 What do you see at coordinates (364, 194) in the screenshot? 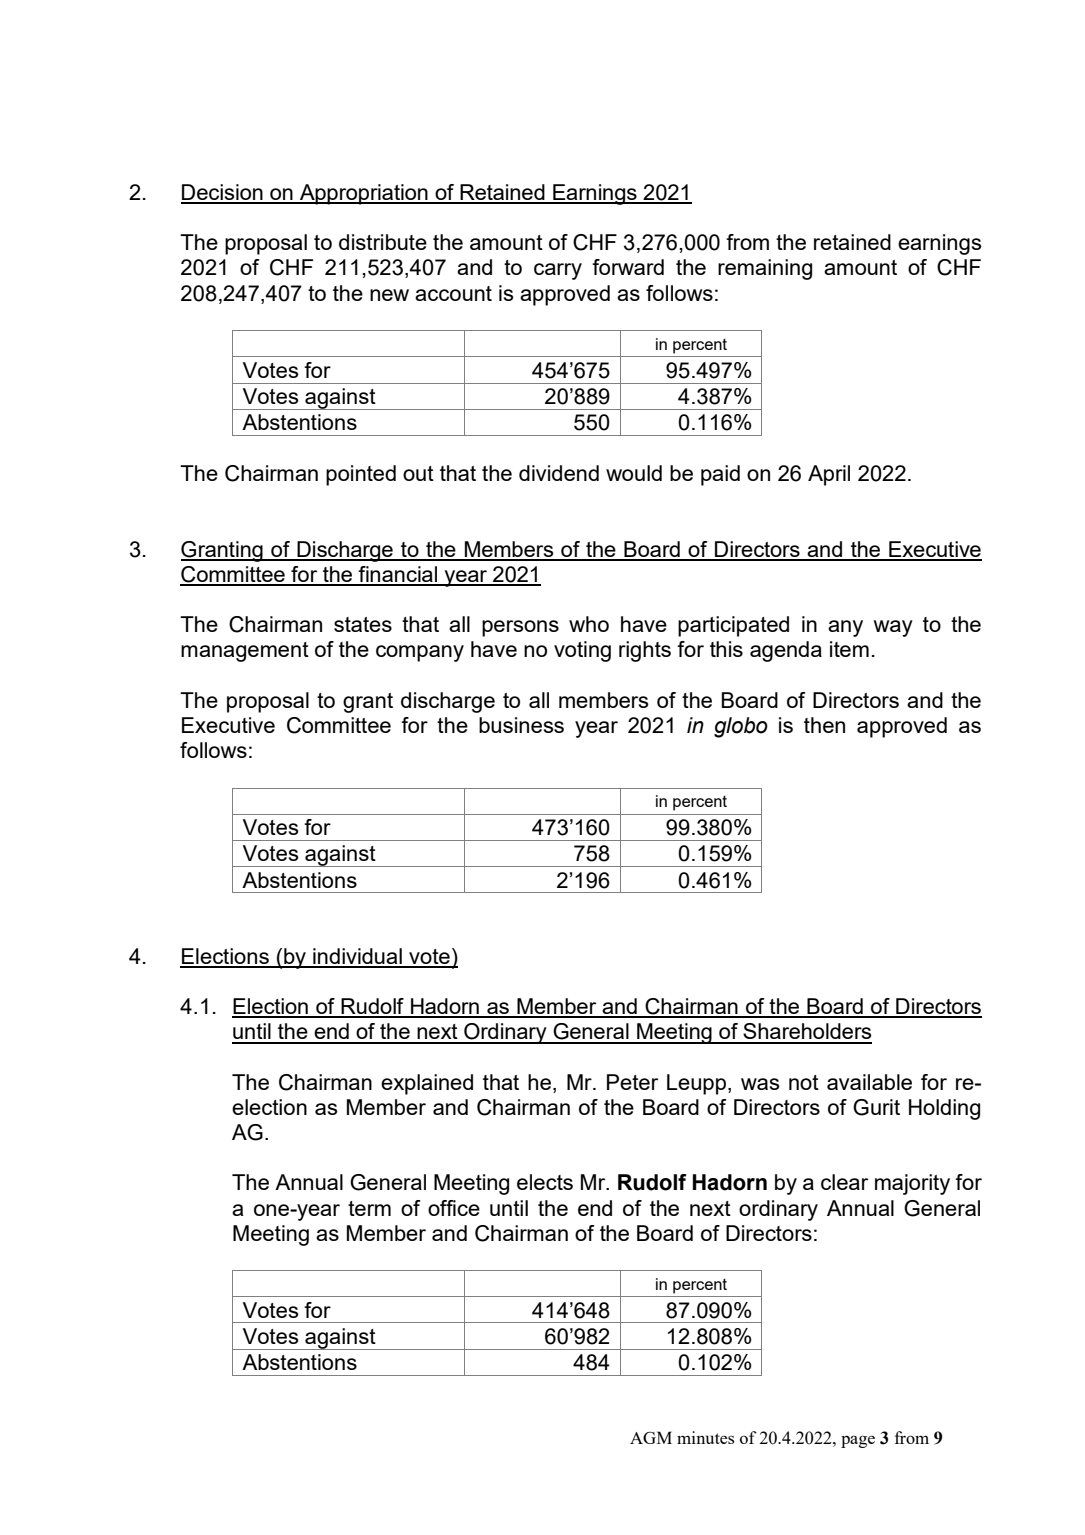
I see `Appropriation` at bounding box center [364, 194].
